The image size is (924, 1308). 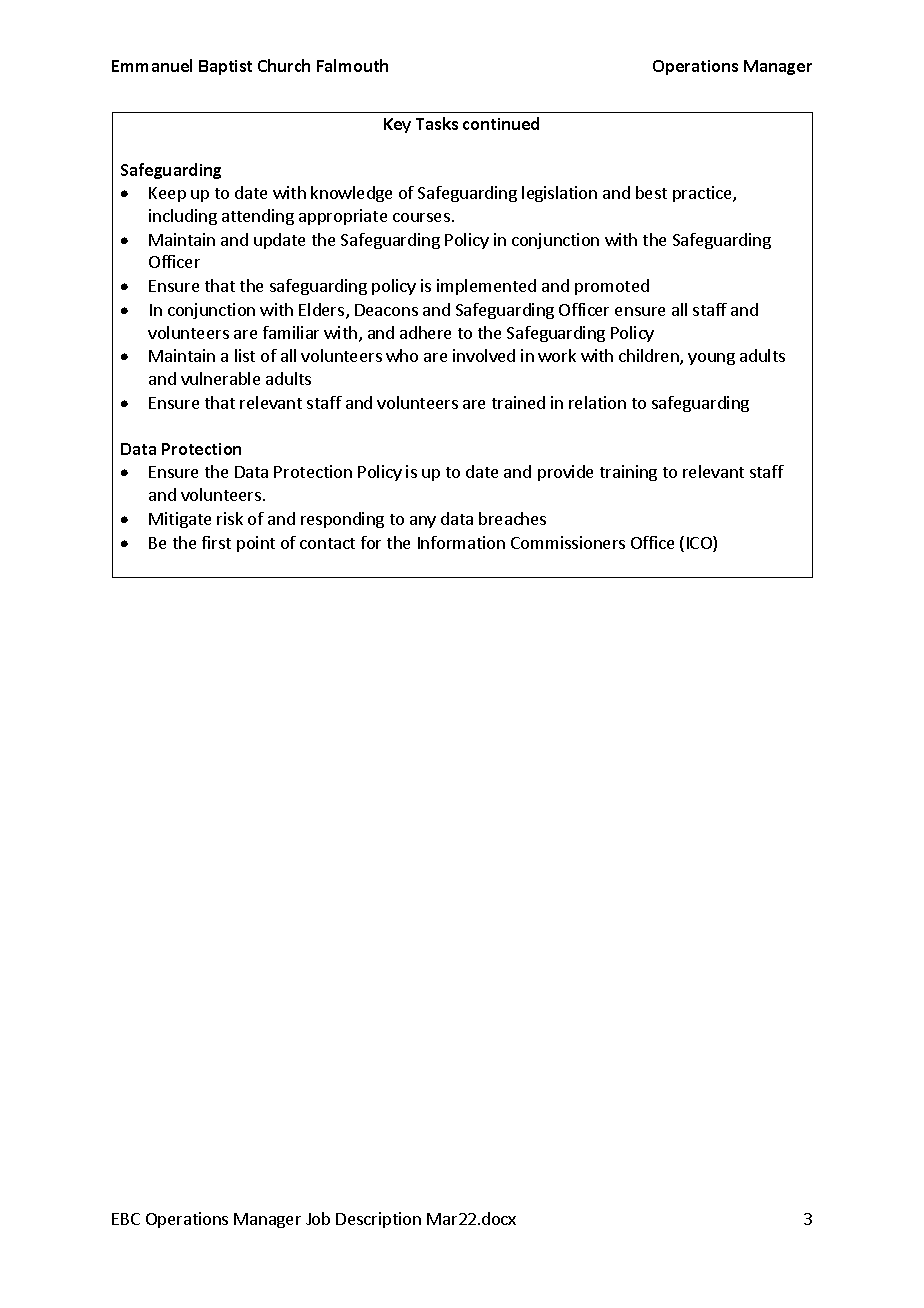 I want to click on Baptist, so click(x=225, y=67).
